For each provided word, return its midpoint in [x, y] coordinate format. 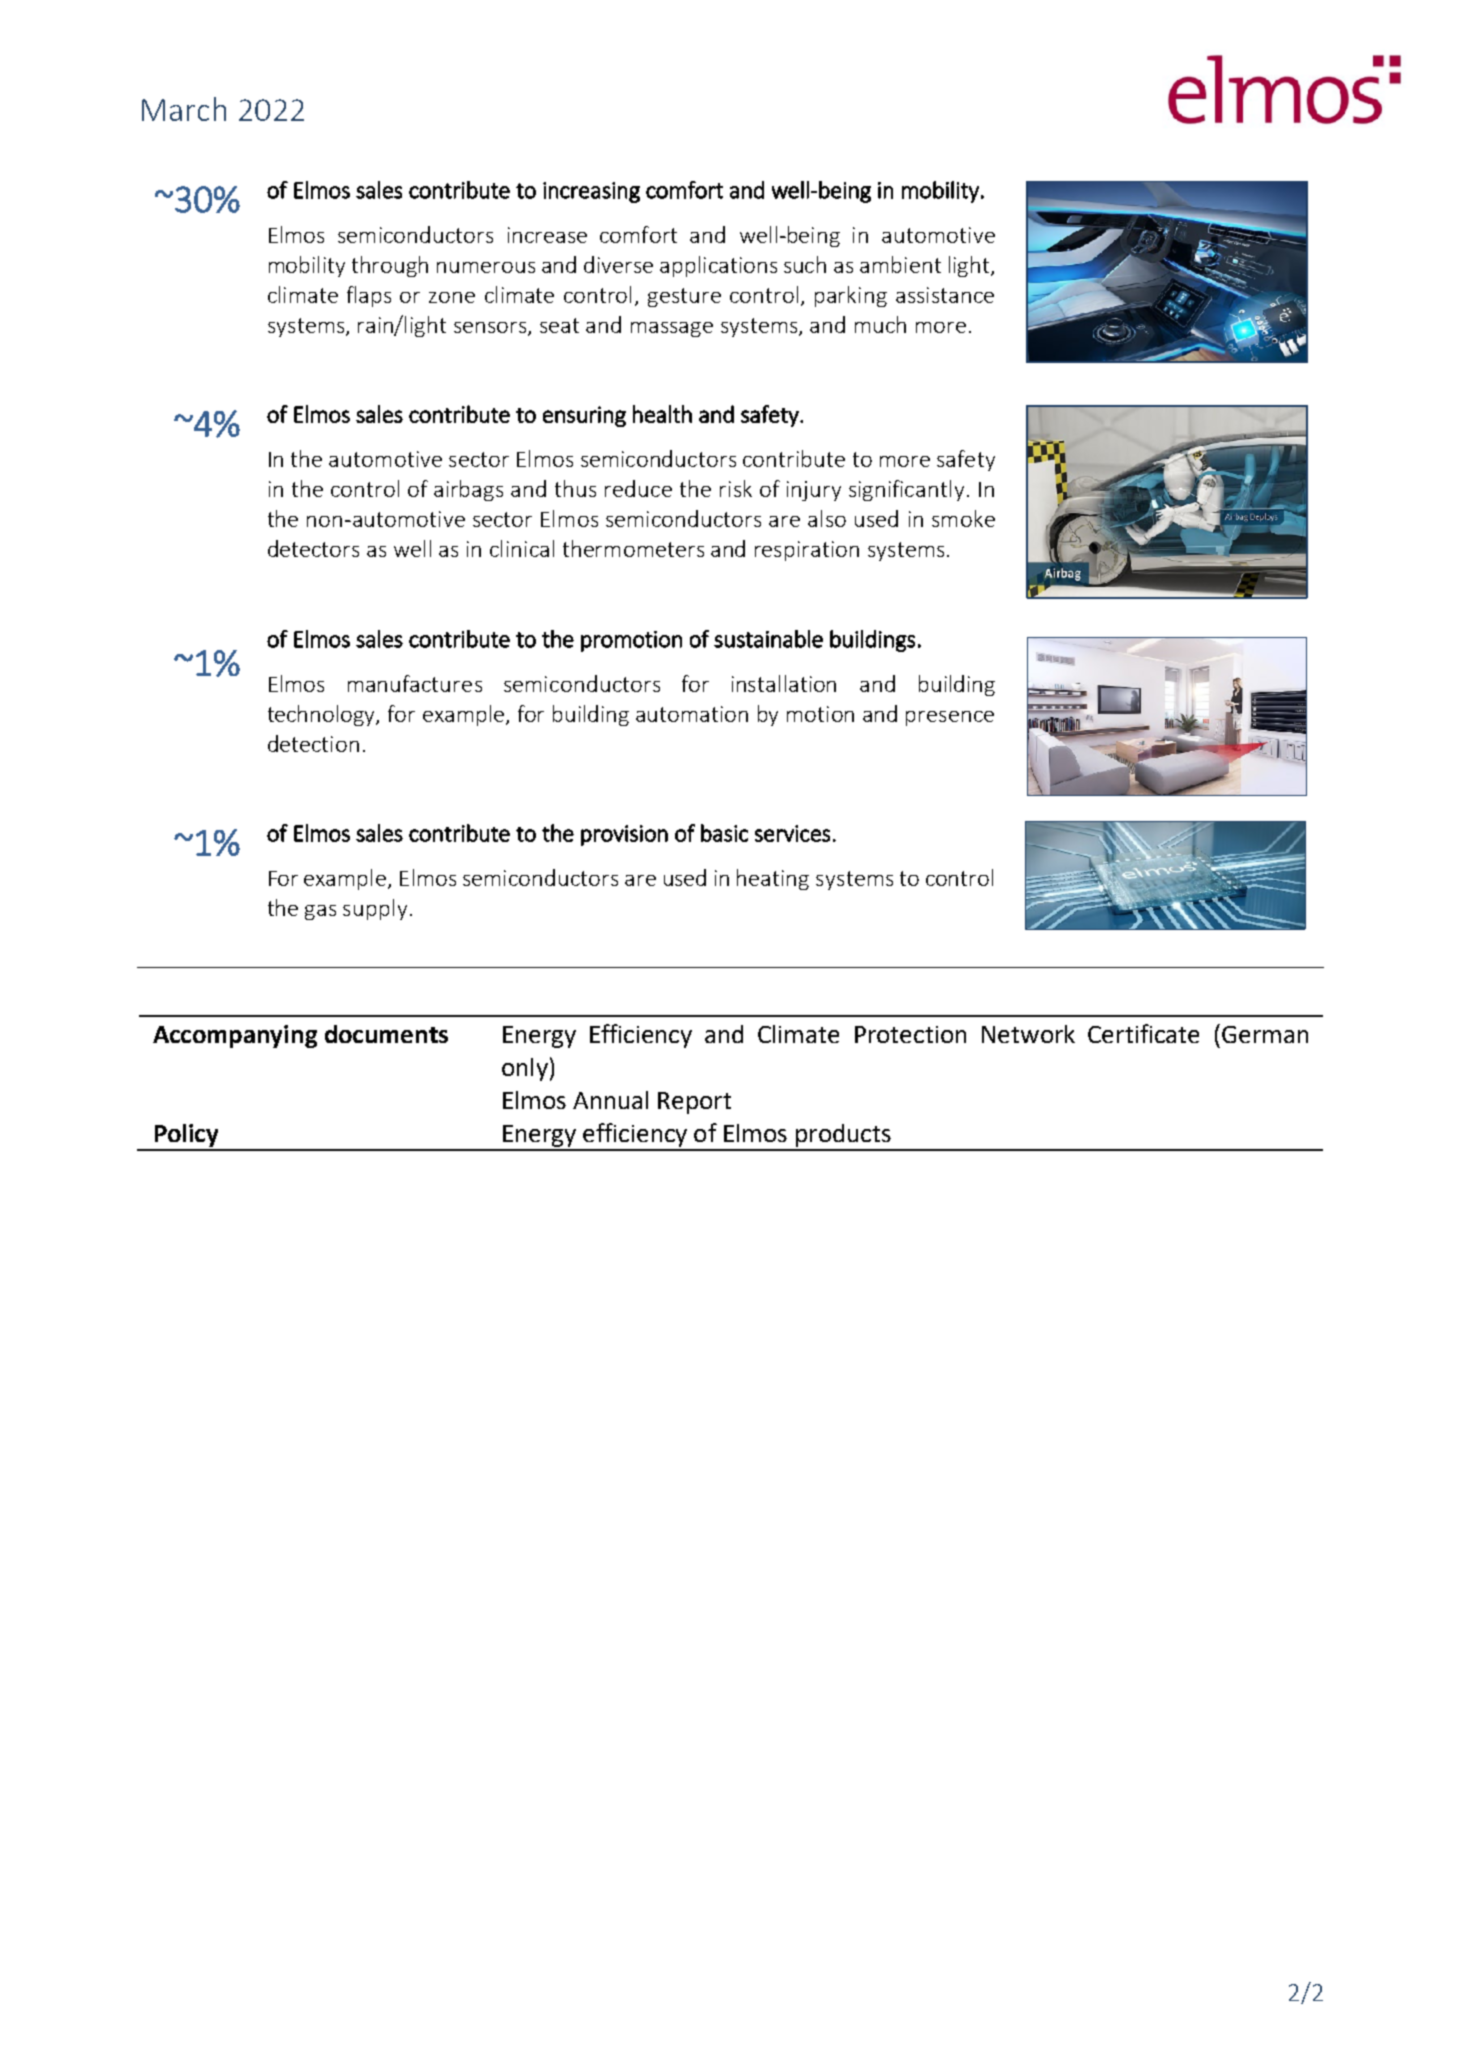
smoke [963, 518]
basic [724, 833]
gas [320, 912]
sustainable [768, 639]
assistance [945, 295]
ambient [900, 264]
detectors [313, 548]
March [184, 109]
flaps [369, 296]
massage [672, 329]
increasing [591, 192]
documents [386, 1034]
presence [950, 718]
